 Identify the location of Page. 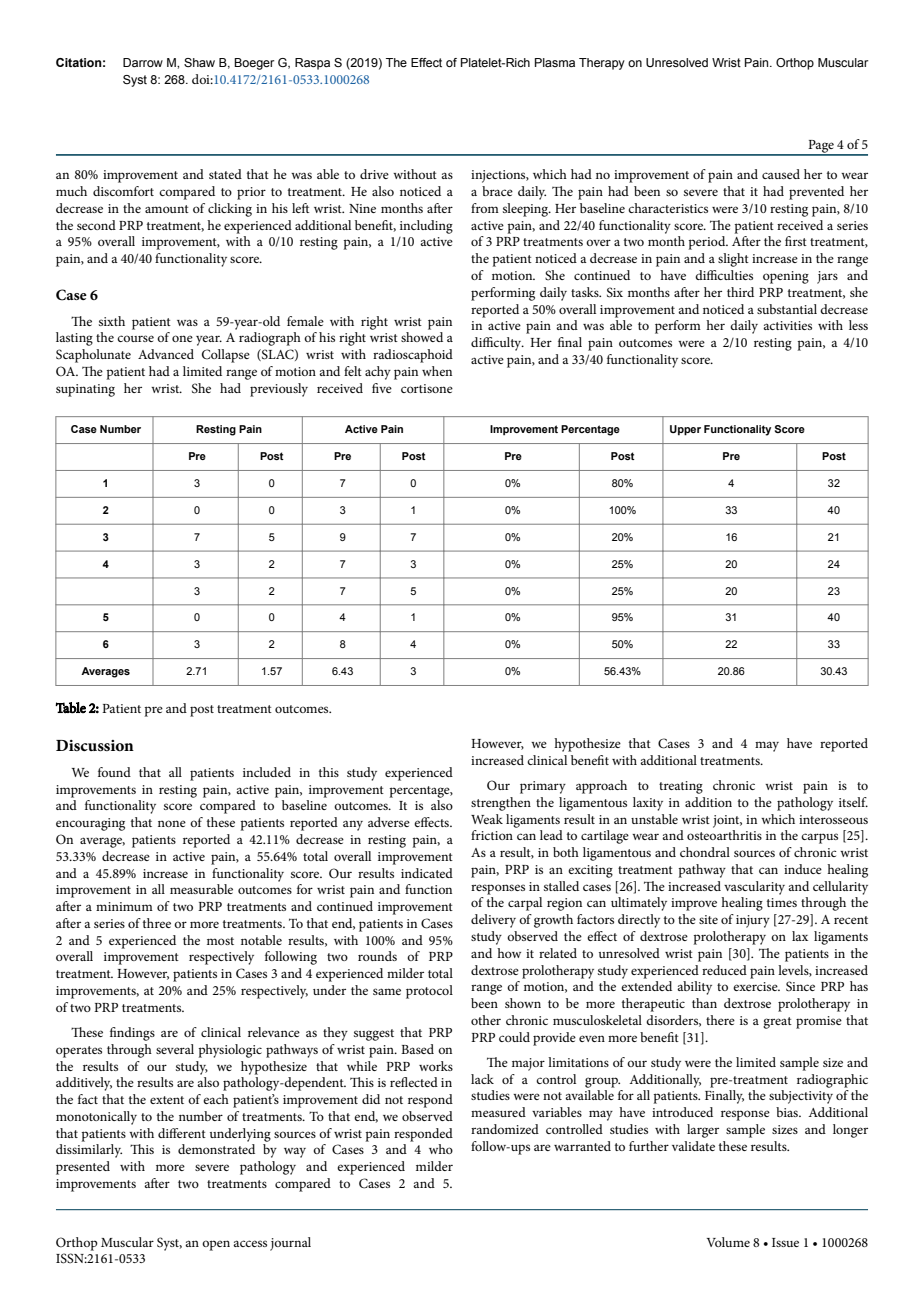
(821, 147).
